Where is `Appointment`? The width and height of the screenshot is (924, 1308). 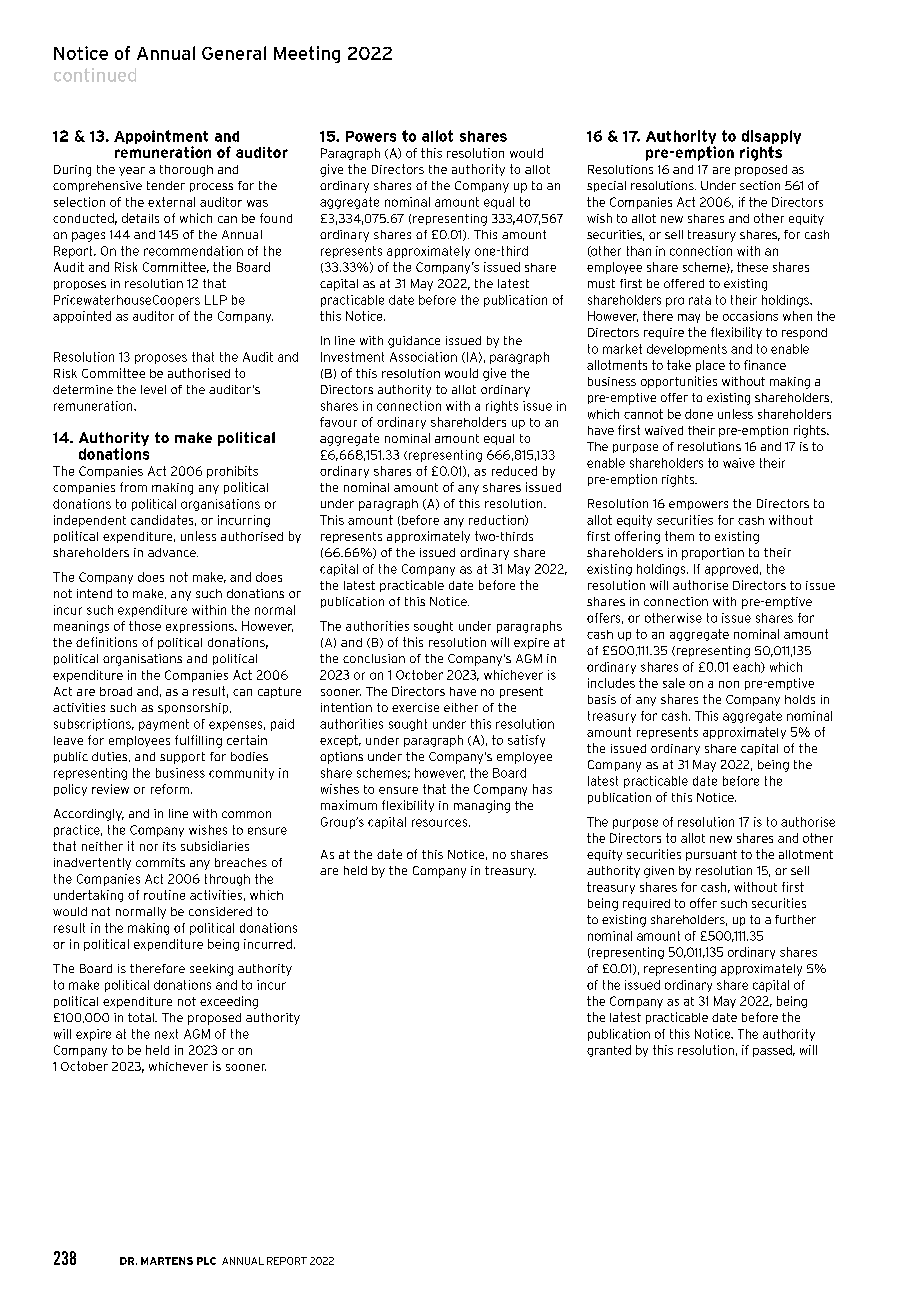 Appointment is located at coordinates (161, 138).
